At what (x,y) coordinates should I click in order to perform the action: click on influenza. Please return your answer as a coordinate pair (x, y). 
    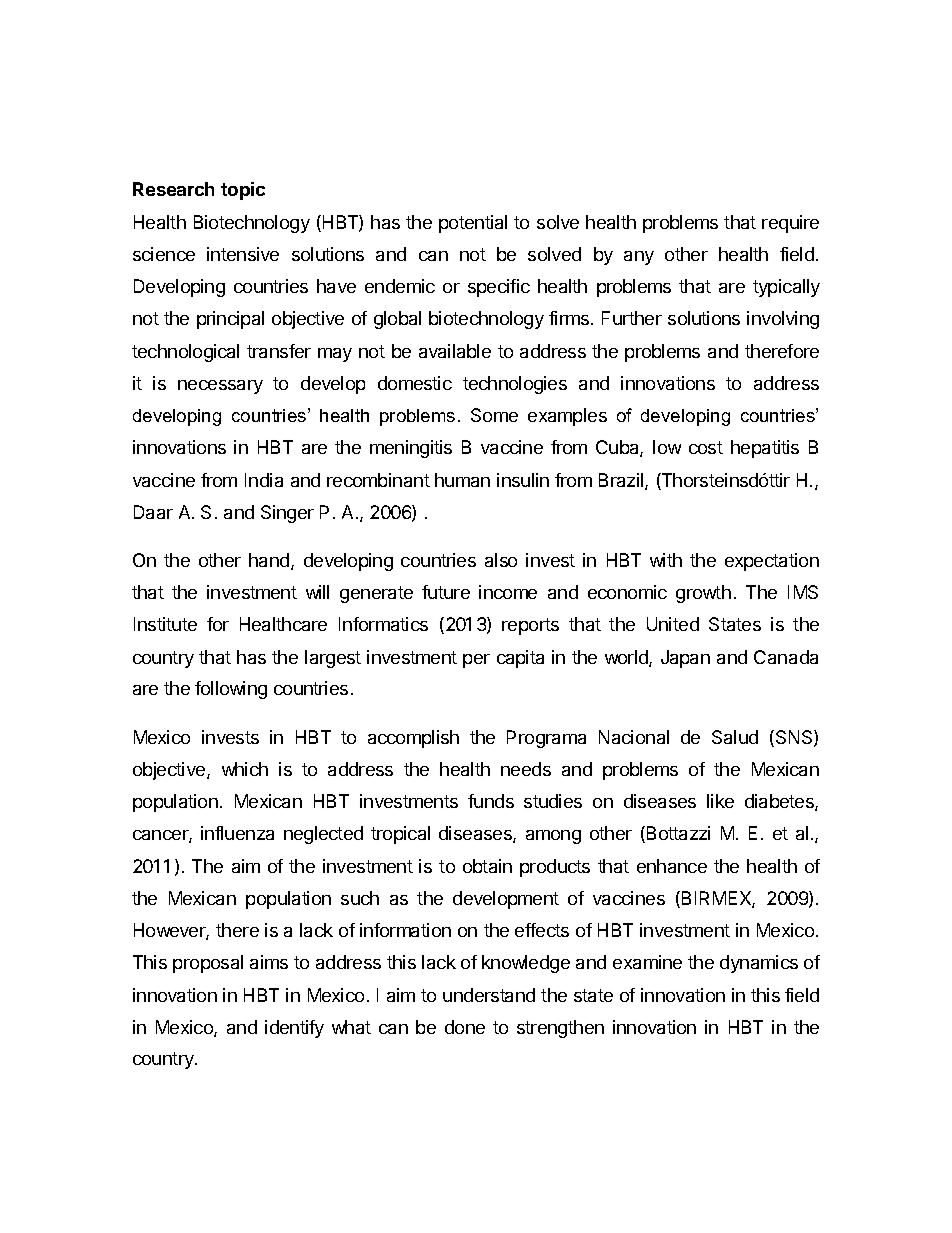
    Looking at the image, I should click on (237, 833).
